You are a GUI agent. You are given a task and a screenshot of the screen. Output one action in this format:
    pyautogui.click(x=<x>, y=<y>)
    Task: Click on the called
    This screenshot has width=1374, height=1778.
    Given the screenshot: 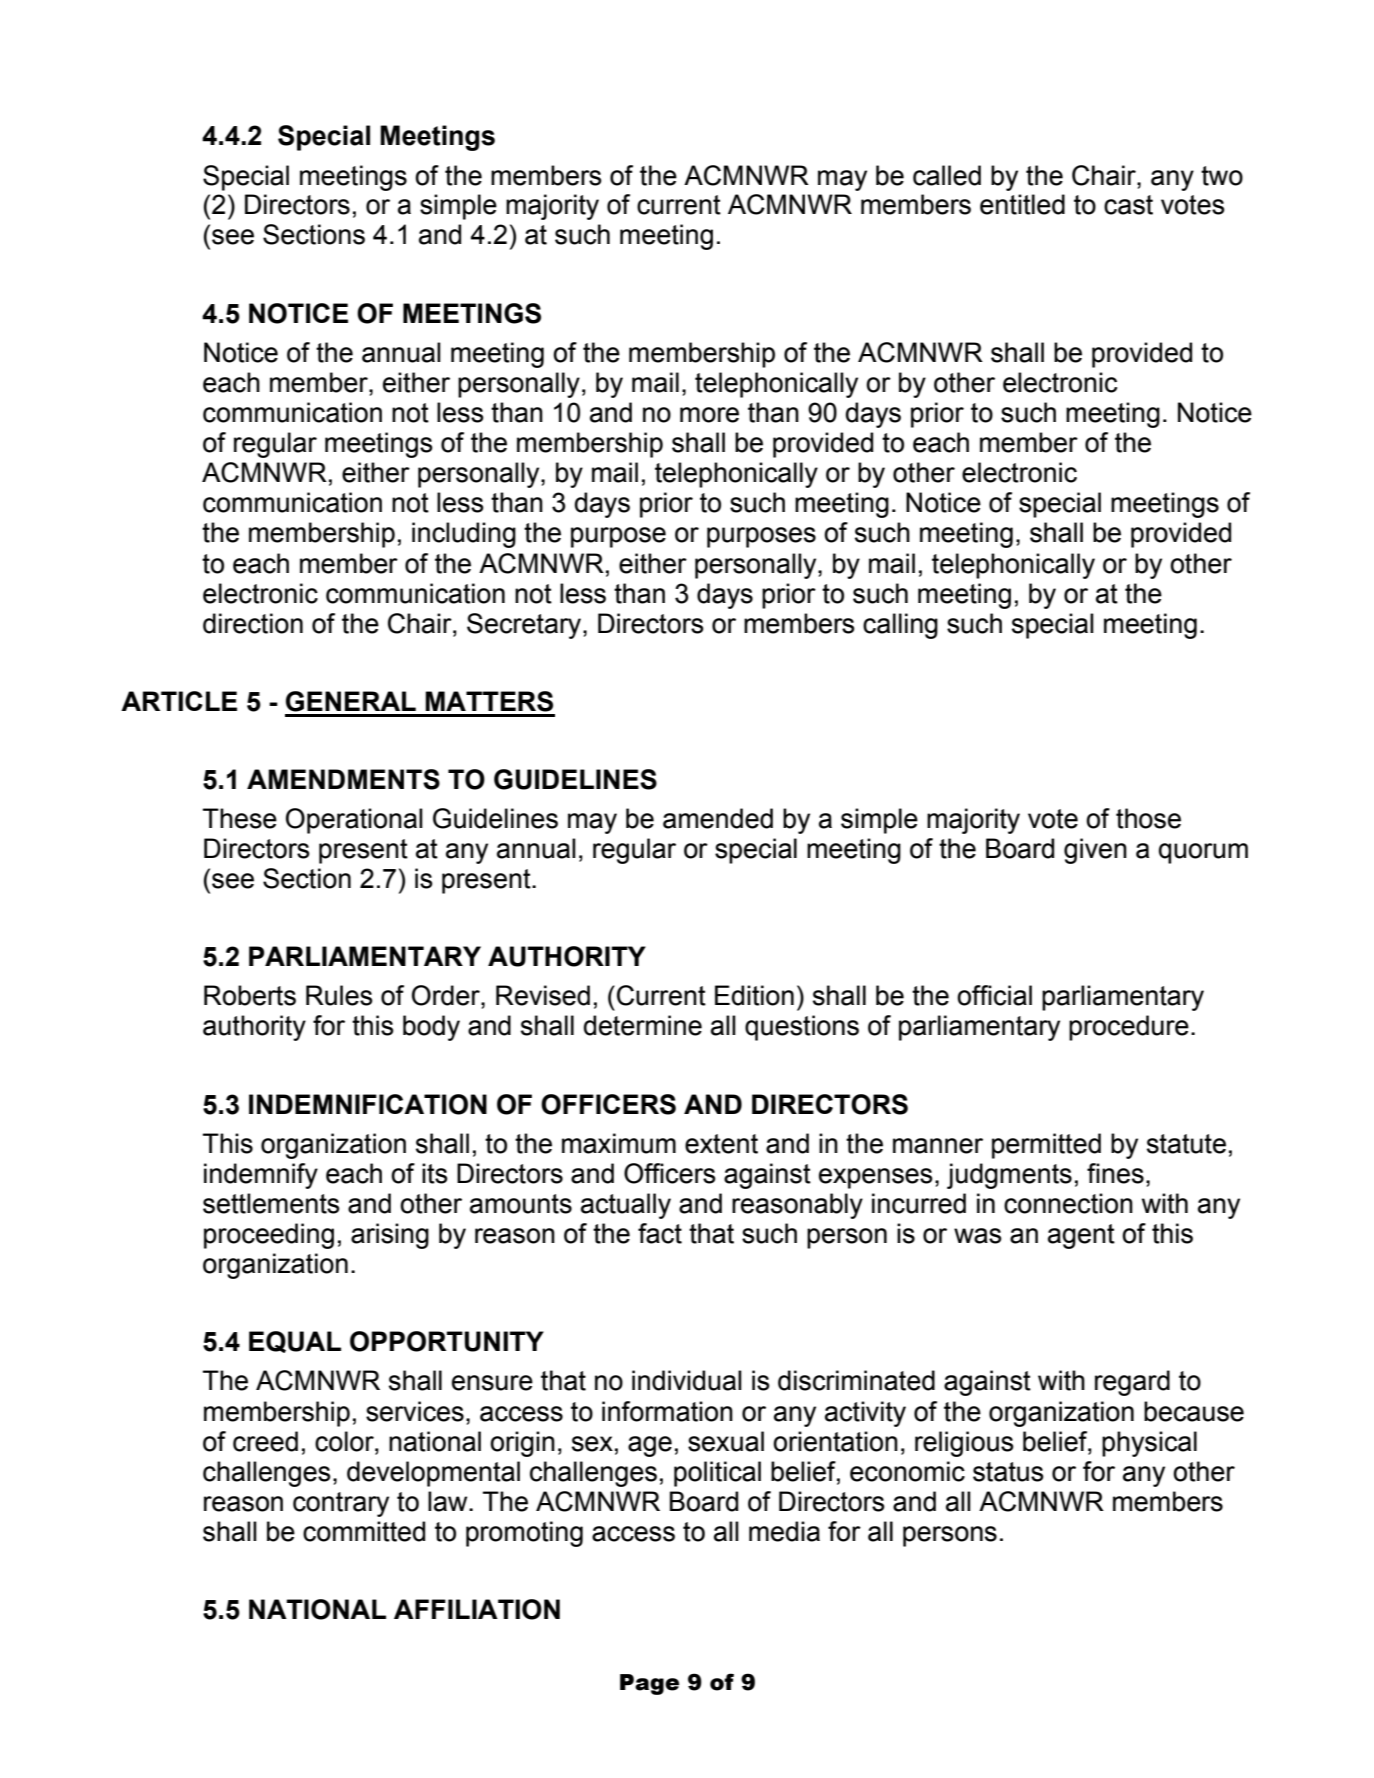 What is the action you would take?
    pyautogui.click(x=947, y=175)
